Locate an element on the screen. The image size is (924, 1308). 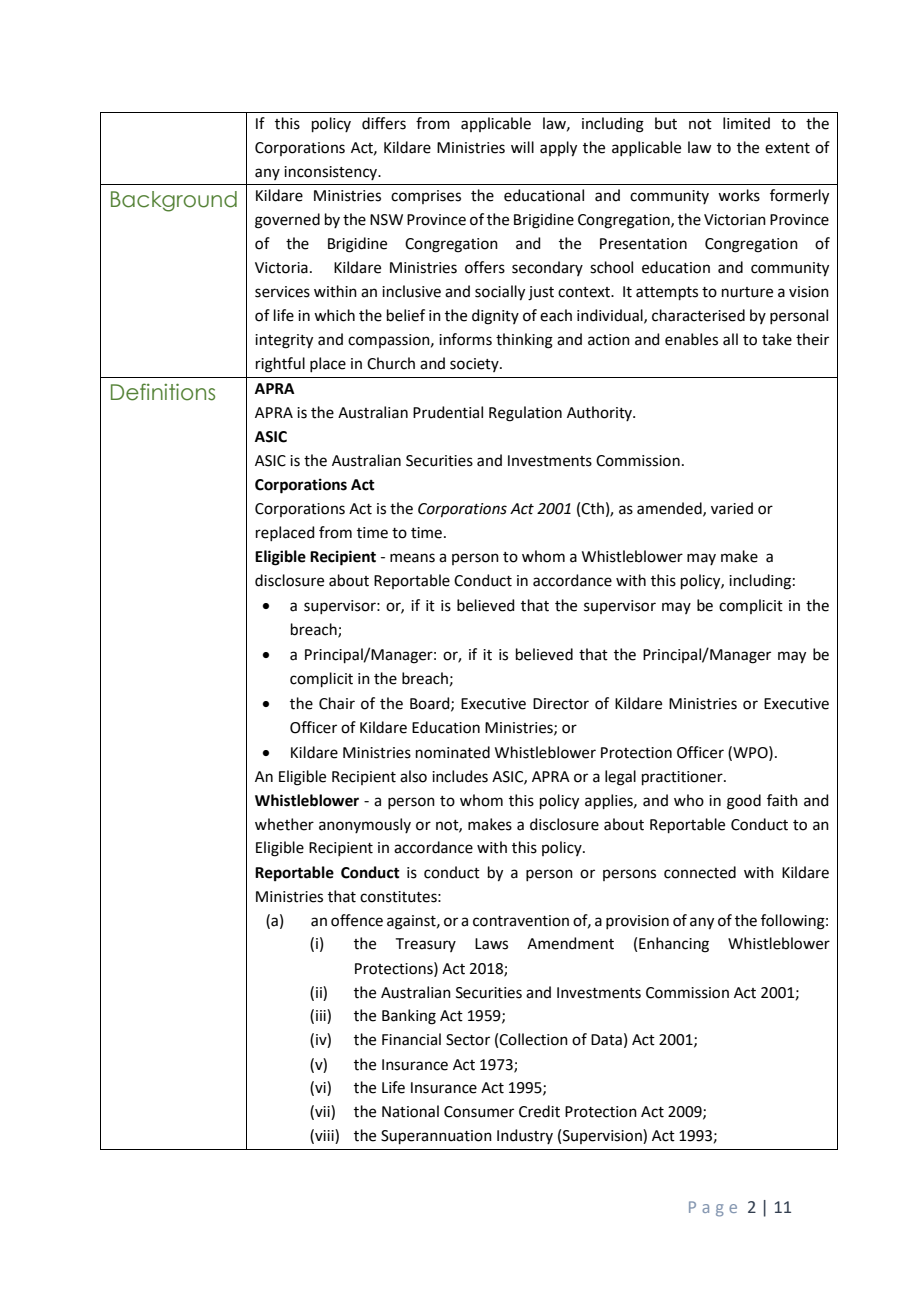
Data is located at coordinates (606, 1040).
